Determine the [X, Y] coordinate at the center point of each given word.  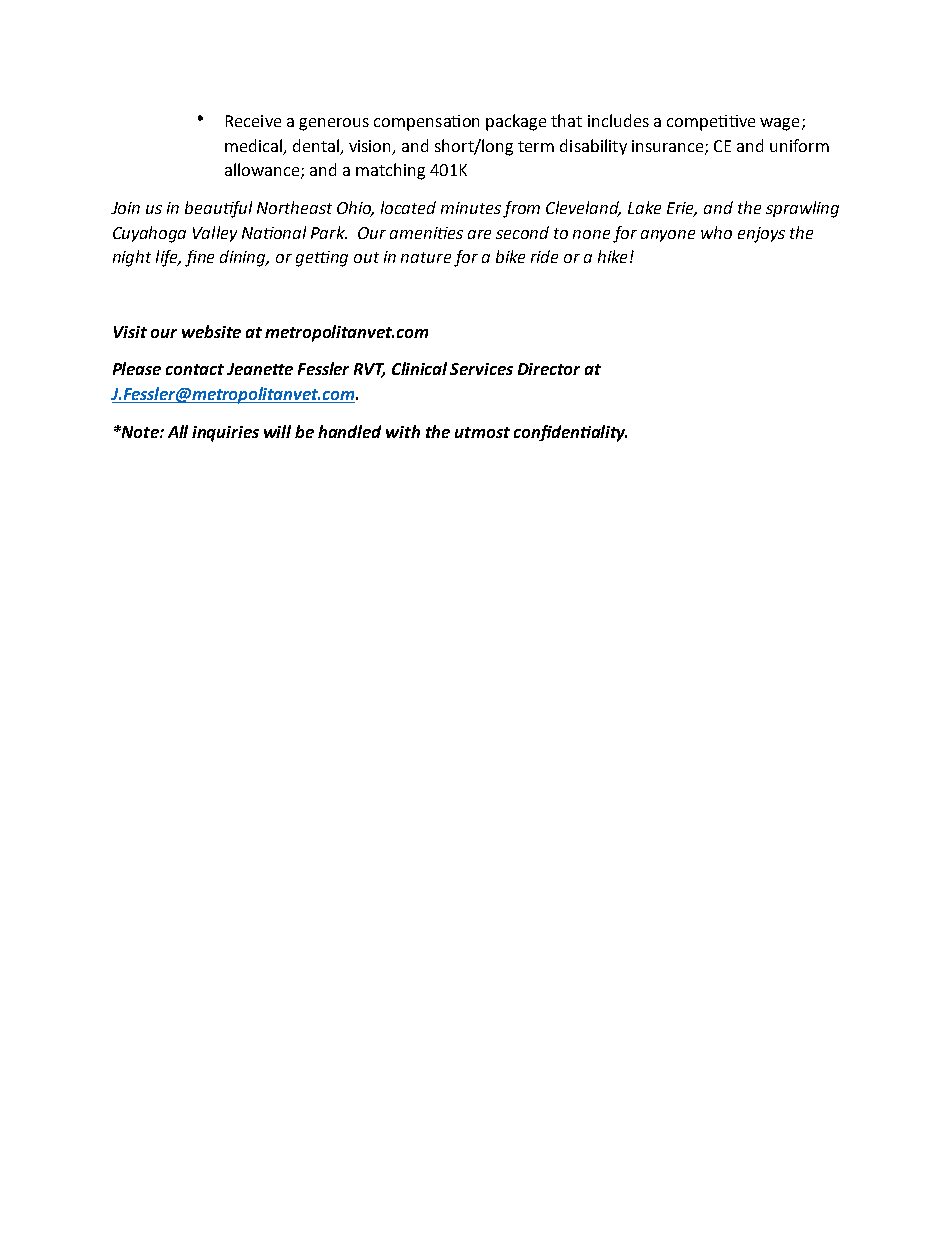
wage [779, 124]
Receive [253, 121]
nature [426, 257]
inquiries [225, 434]
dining [244, 258]
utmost [482, 432]
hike [612, 256]
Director [549, 369]
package [516, 122]
